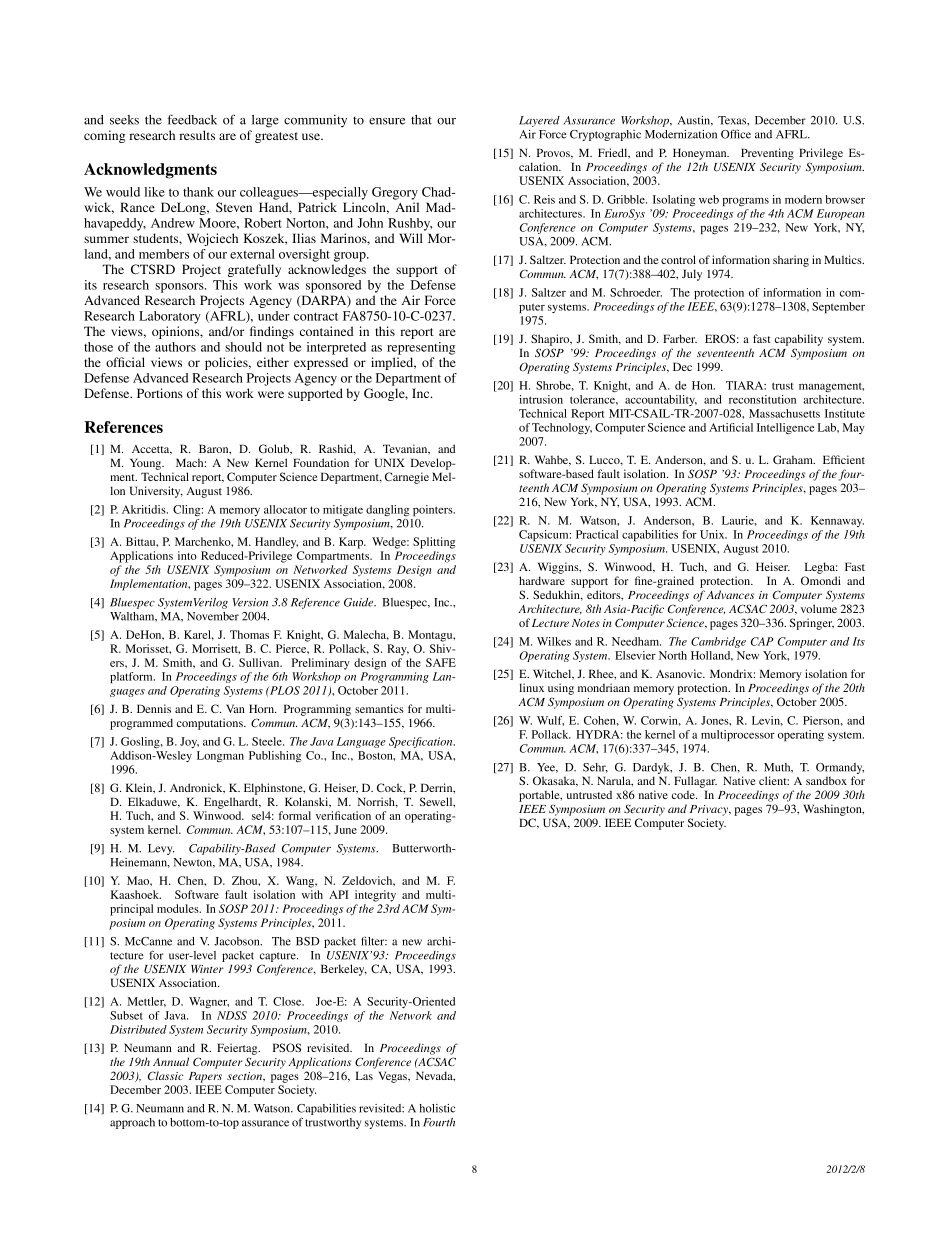 This image has height=1233, width=952. Describe the element at coordinates (160, 393) in the image. I see `Portions` at that location.
